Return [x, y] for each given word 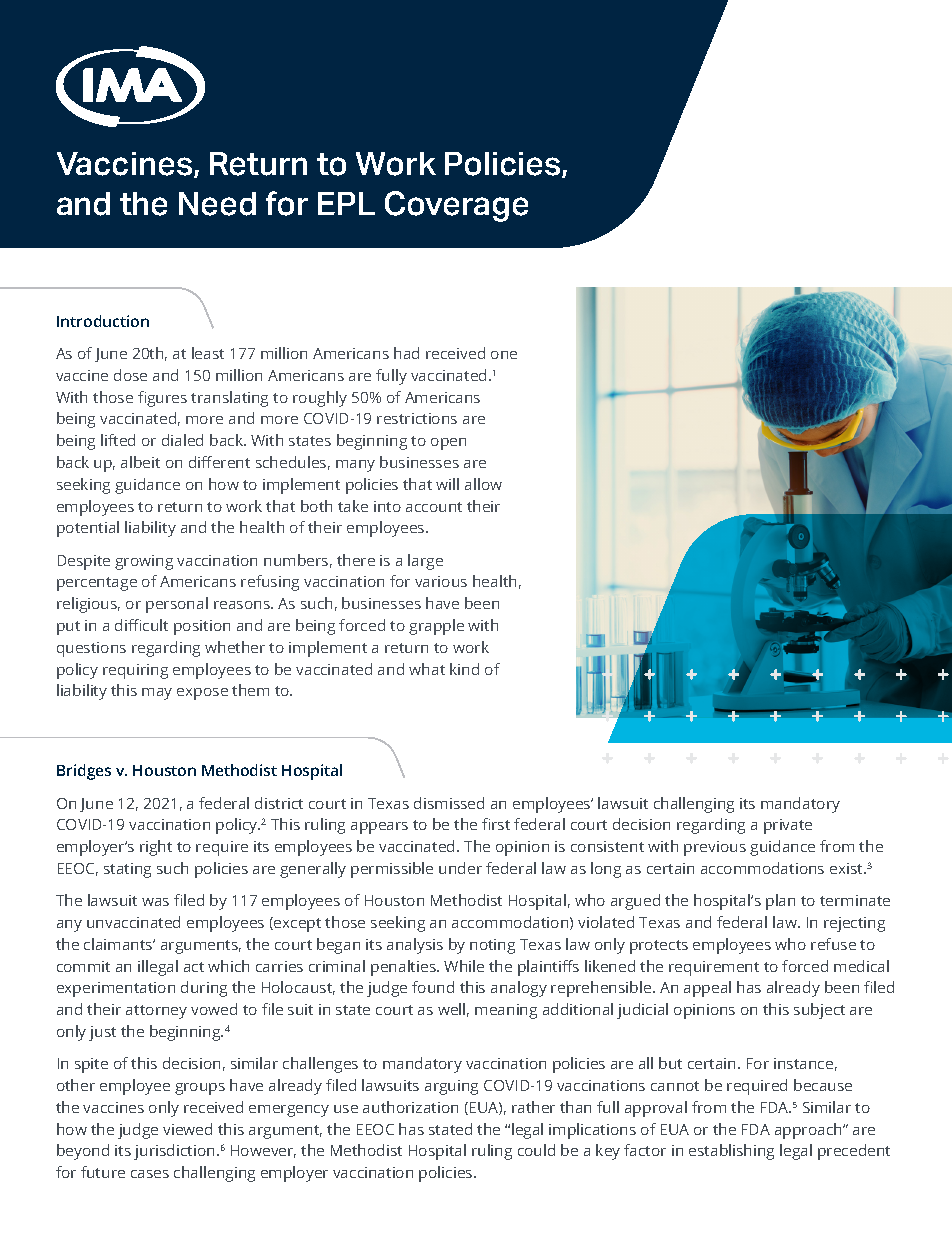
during [204, 989]
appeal [707, 989]
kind [464, 669]
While [464, 966]
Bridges [84, 772]
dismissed [449, 803]
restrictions [417, 418]
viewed [187, 1129]
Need [217, 204]
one [504, 355]
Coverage [456, 206]
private [788, 826]
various [441, 581]
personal [177, 605]
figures [162, 399]
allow [483, 484]
